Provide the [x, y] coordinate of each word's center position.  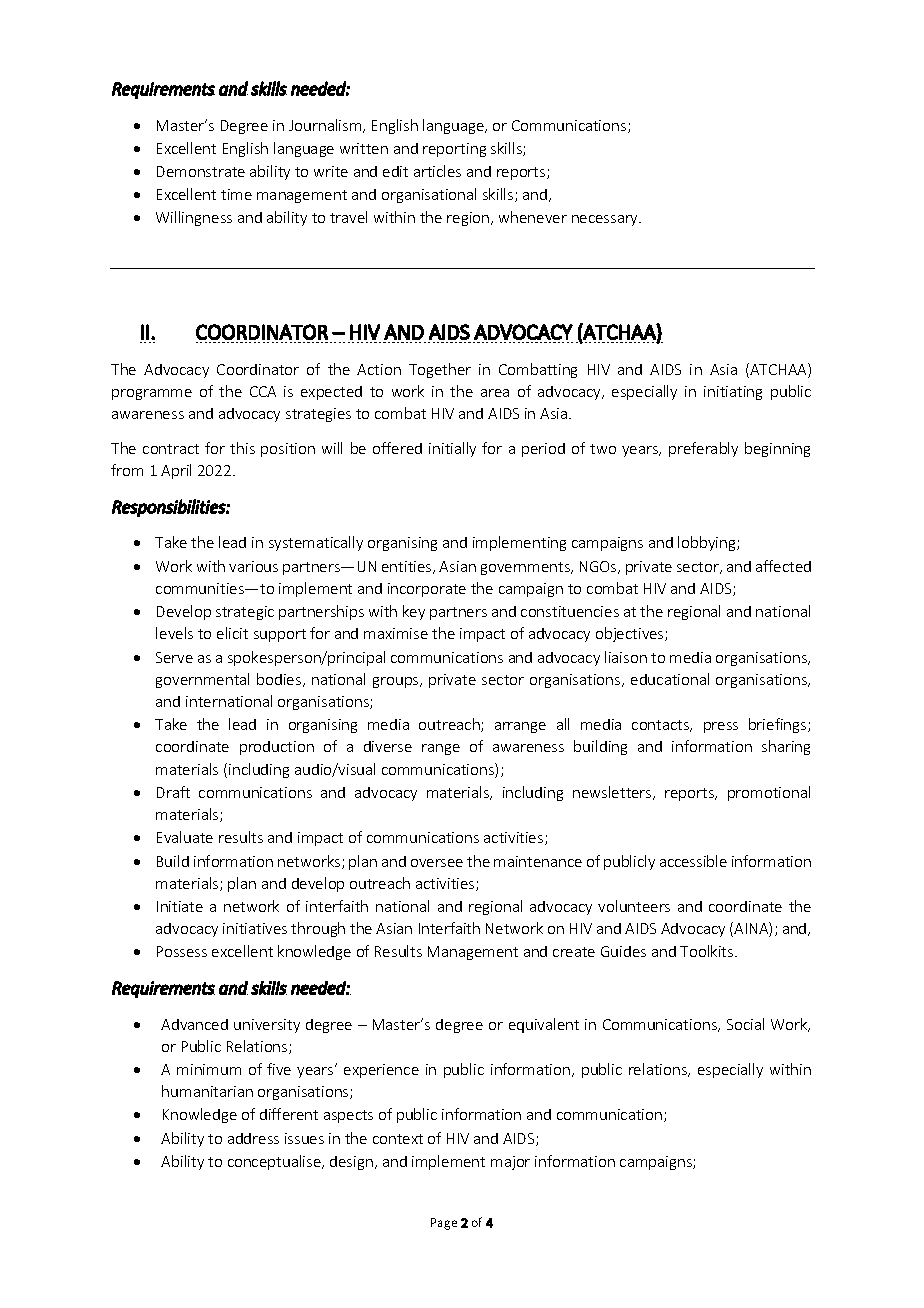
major [510, 1163]
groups [397, 682]
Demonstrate [201, 171]
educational [670, 679]
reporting [454, 150]
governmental [202, 680]
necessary [606, 220]
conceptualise [275, 1162]
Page [444, 1224]
